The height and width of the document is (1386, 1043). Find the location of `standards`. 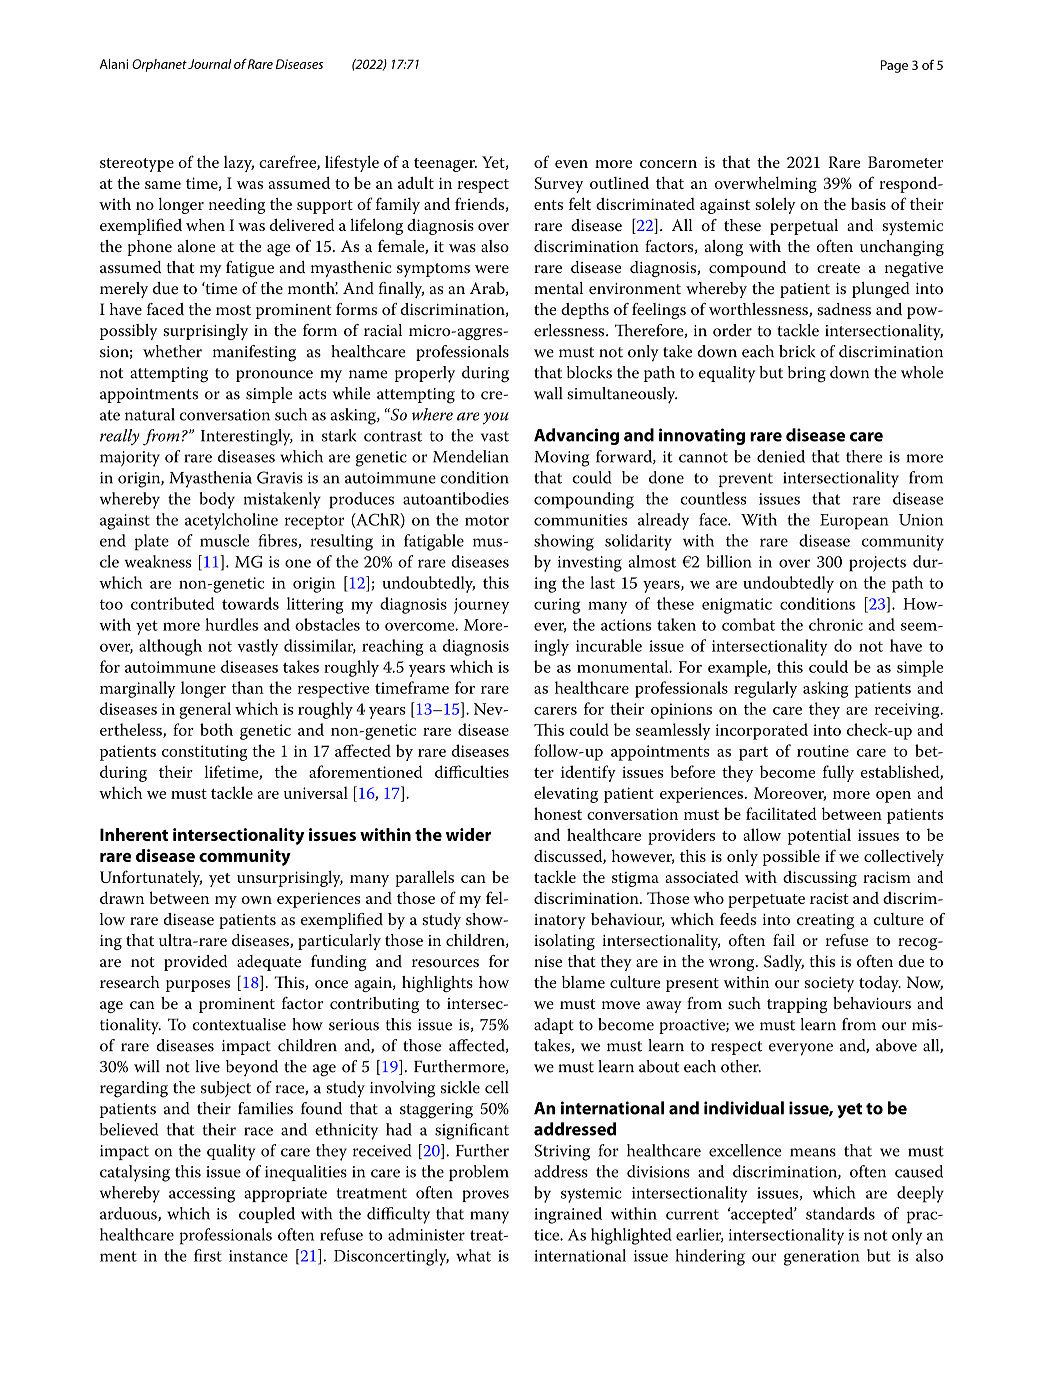

standards is located at coordinates (840, 1213).
